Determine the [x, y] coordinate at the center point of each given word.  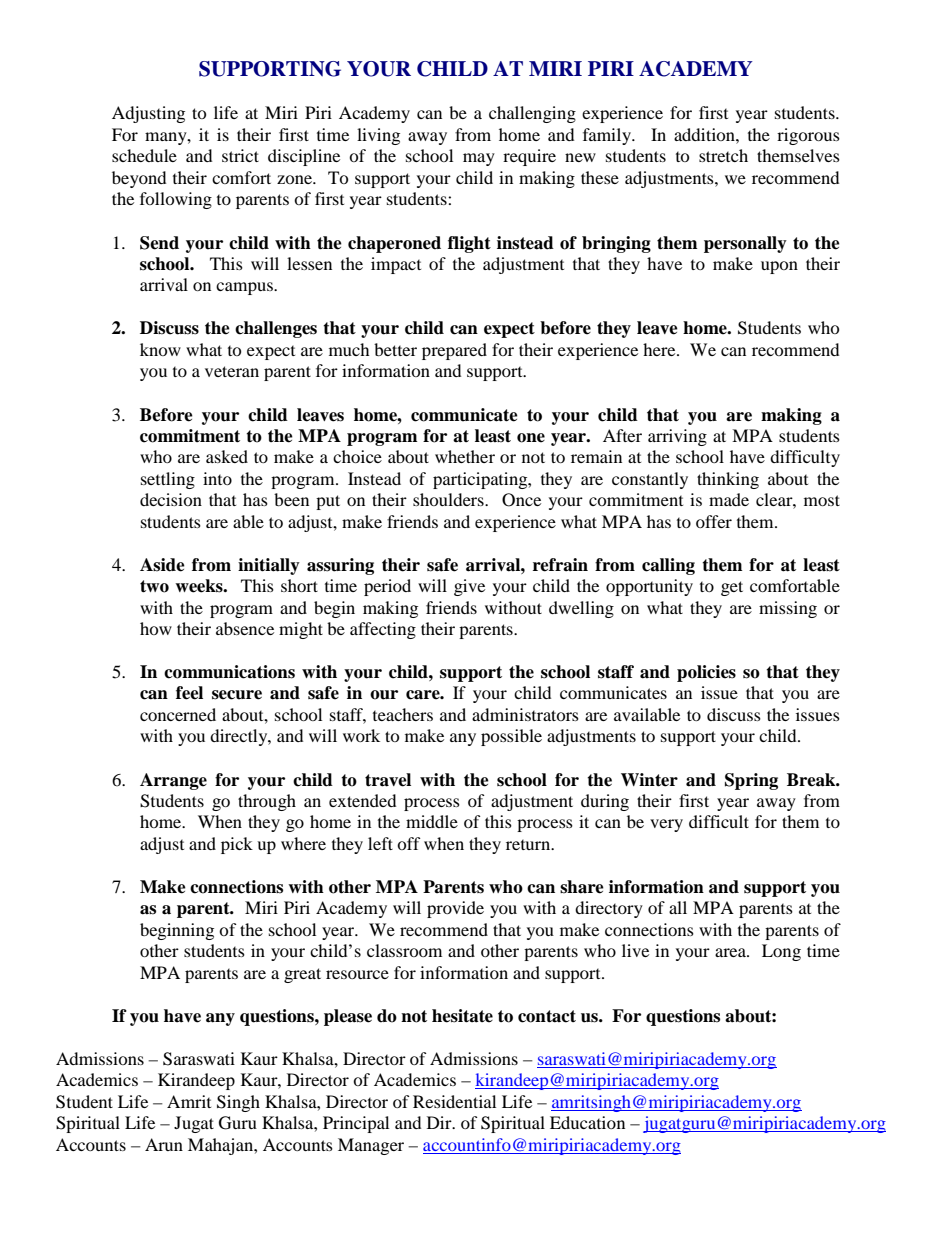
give [469, 587]
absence [245, 628]
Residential [454, 1101]
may [479, 159]
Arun [164, 1144]
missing [788, 609]
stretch [723, 155]
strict [240, 155]
